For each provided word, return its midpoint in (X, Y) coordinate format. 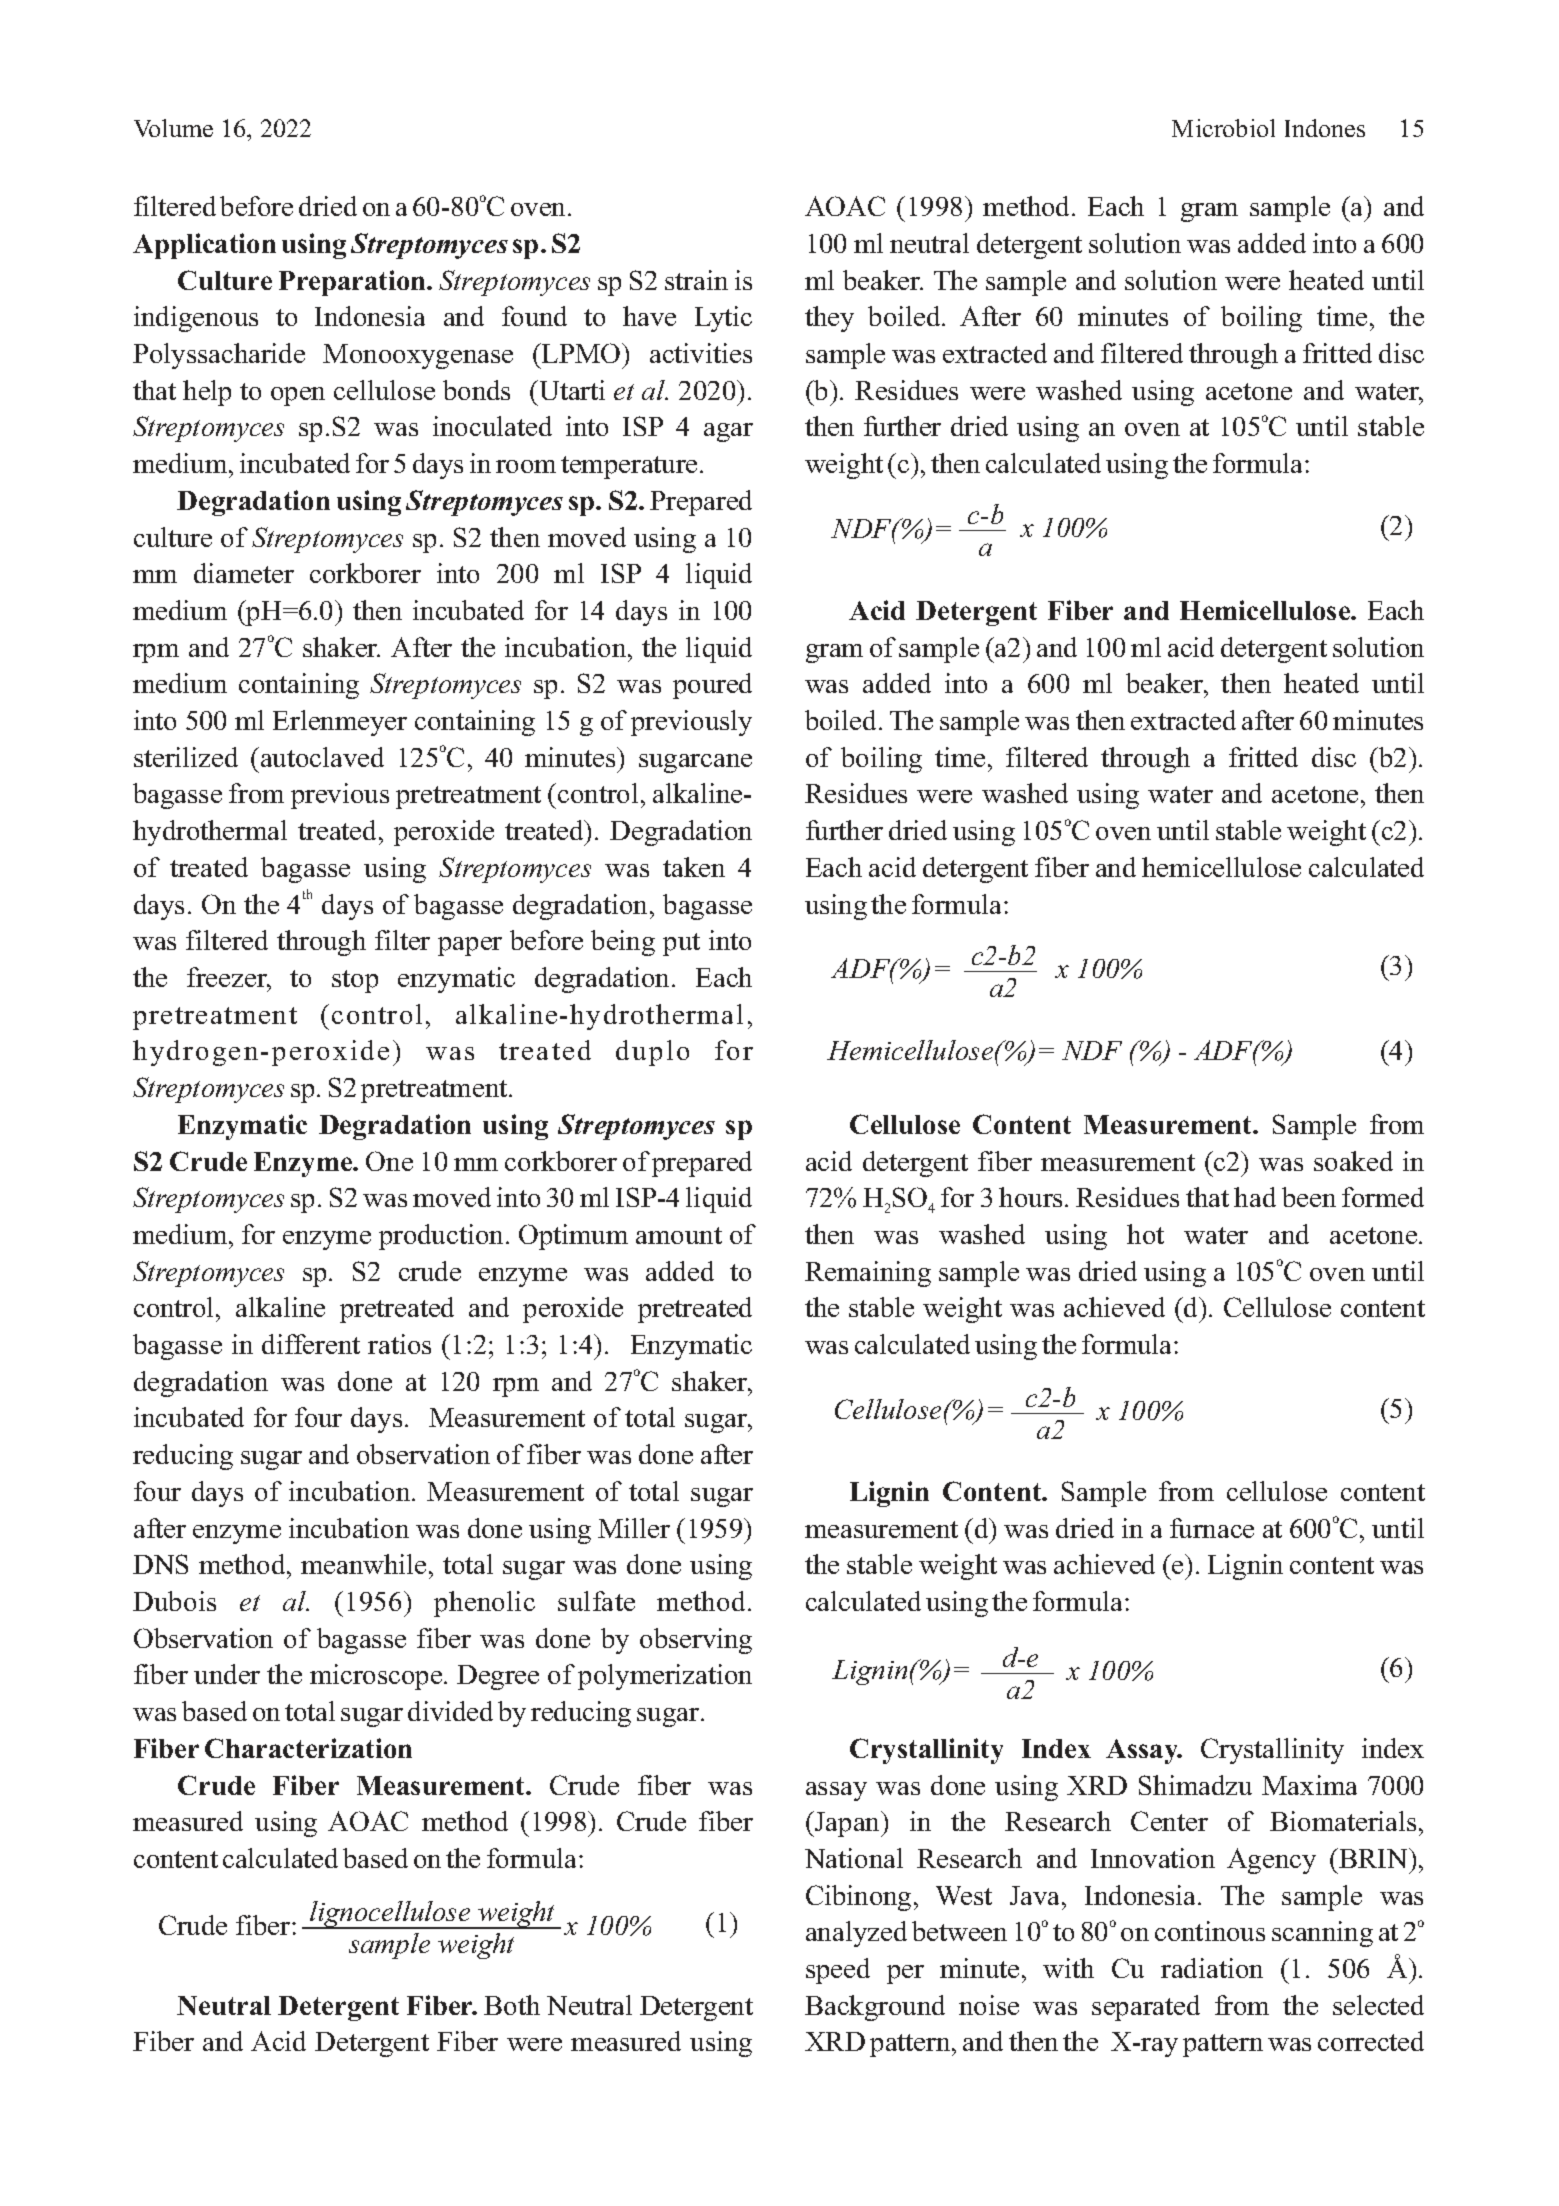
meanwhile (363, 1564)
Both (512, 2005)
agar (728, 432)
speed (838, 1971)
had (1255, 1197)
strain (696, 280)
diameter (244, 573)
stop (355, 981)
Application (204, 246)
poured (712, 686)
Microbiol (1223, 128)
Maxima (1309, 1785)
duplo (652, 1053)
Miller (634, 1528)
